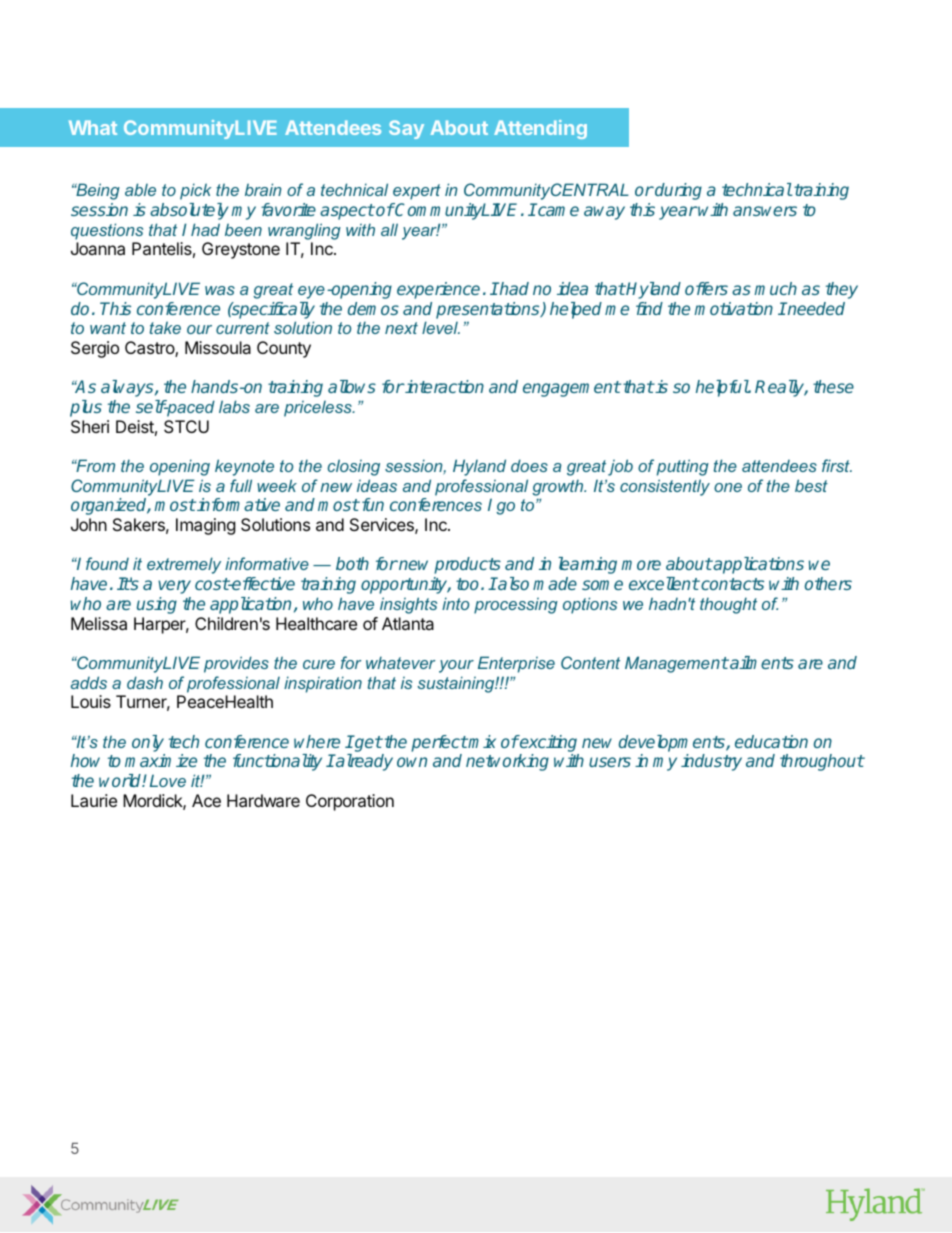 The height and width of the screenshot is (1233, 952). I want to click on Say, so click(406, 129).
